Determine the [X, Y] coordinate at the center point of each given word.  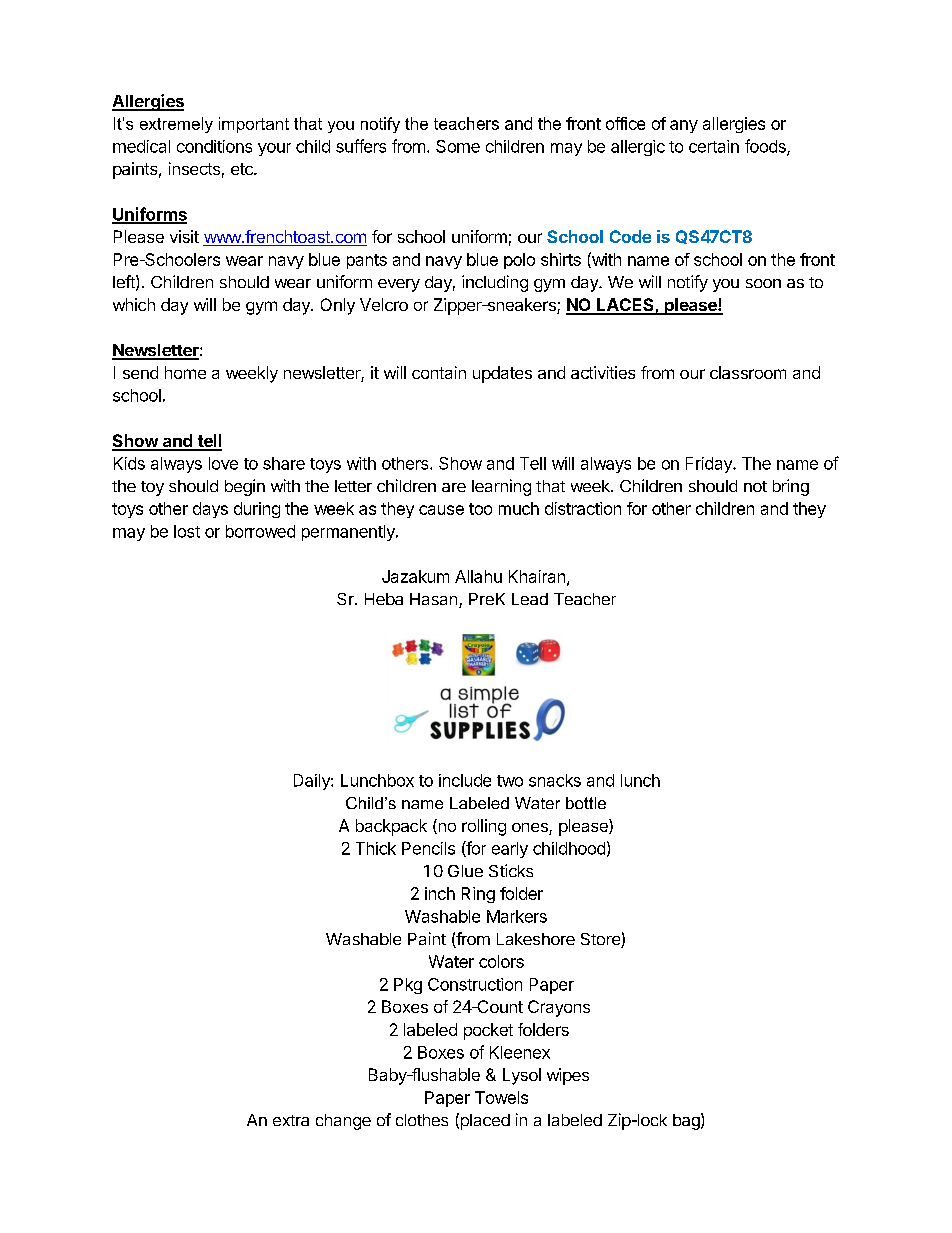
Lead [530, 599]
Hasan [433, 599]
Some [458, 146]
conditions [214, 146]
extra [291, 1120]
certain [714, 146]
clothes [422, 1120]
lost [187, 531]
